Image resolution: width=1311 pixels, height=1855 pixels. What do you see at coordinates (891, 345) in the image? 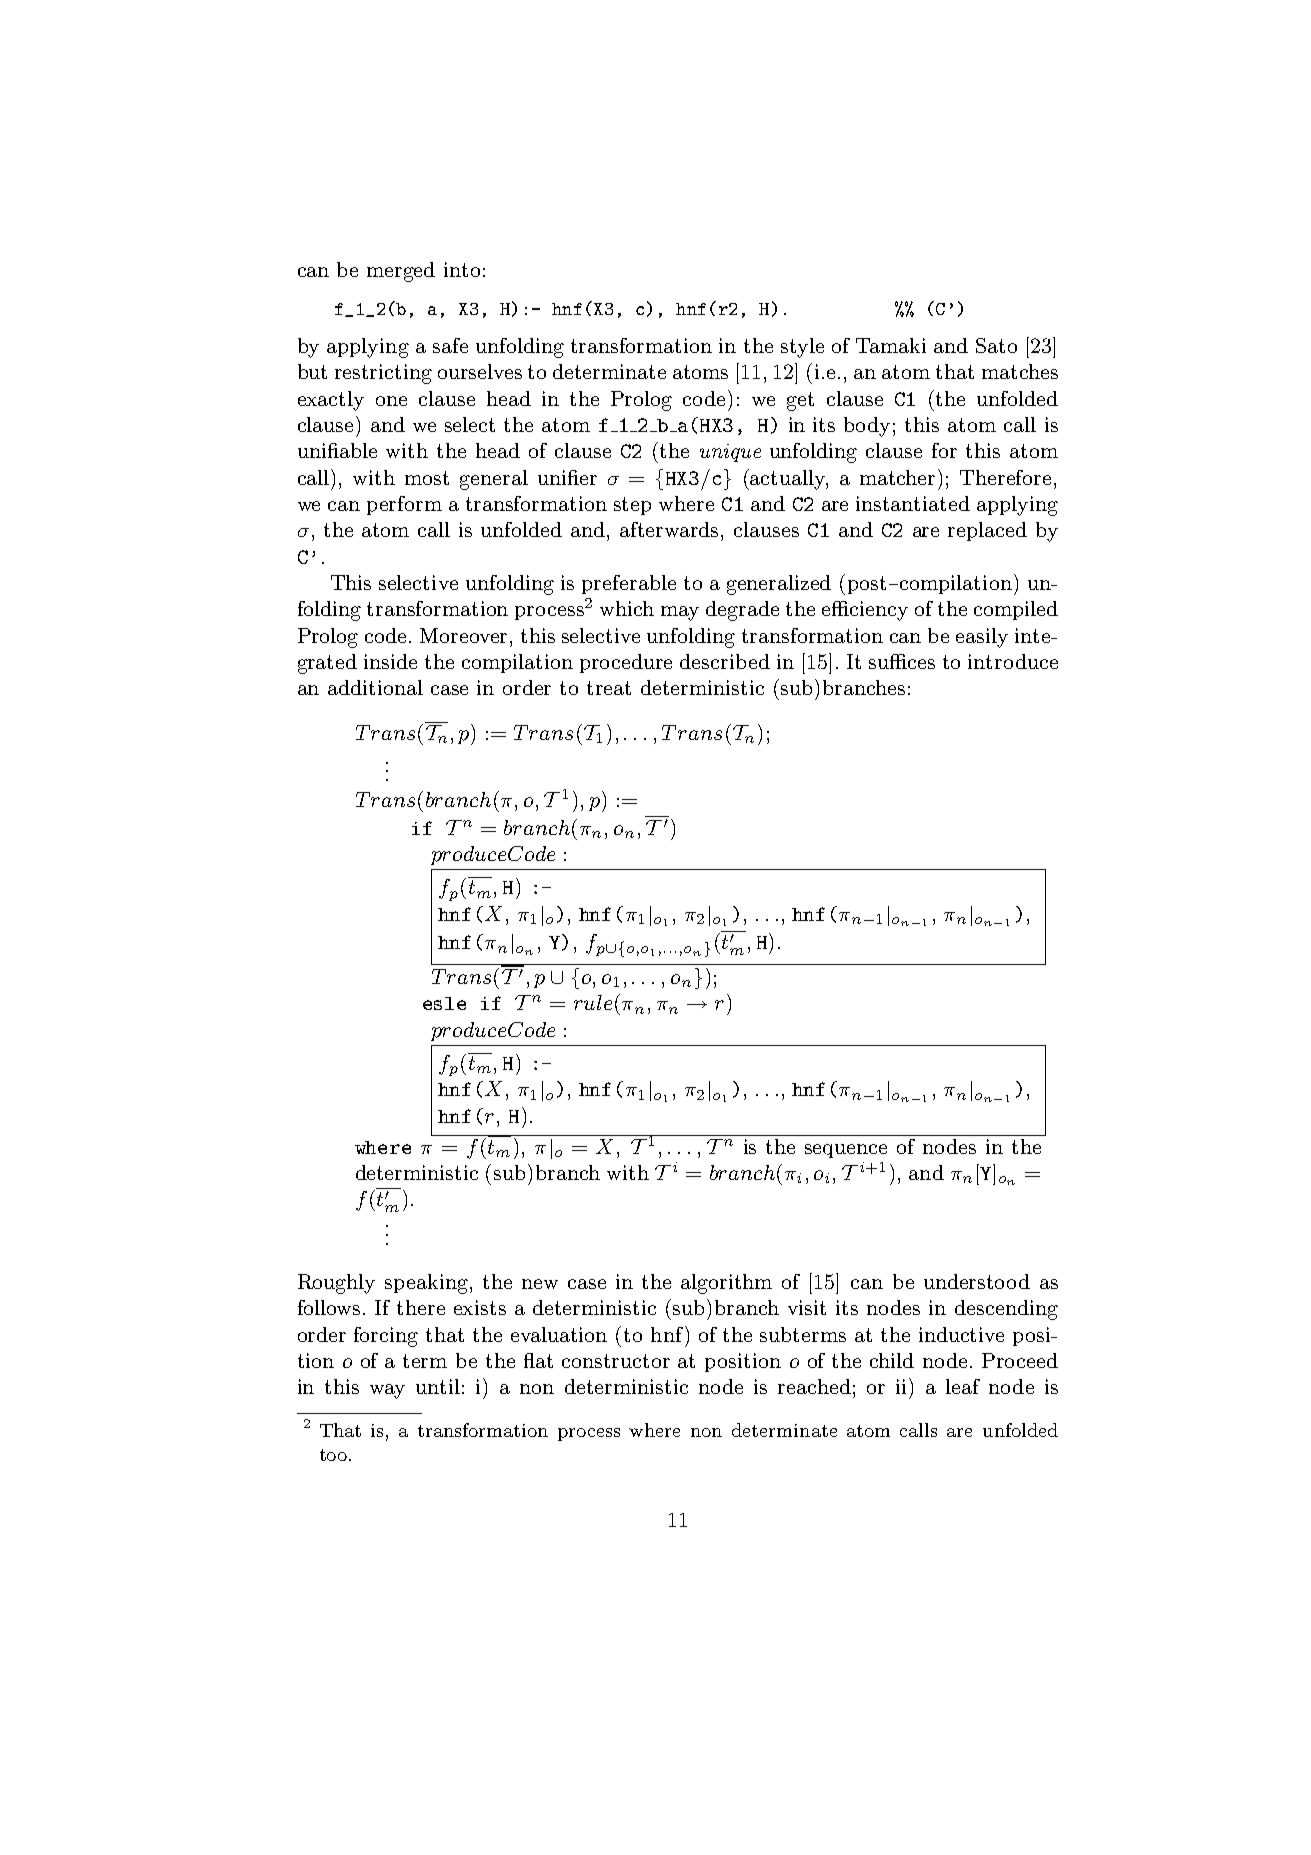
I see `Tamaki` at bounding box center [891, 345].
